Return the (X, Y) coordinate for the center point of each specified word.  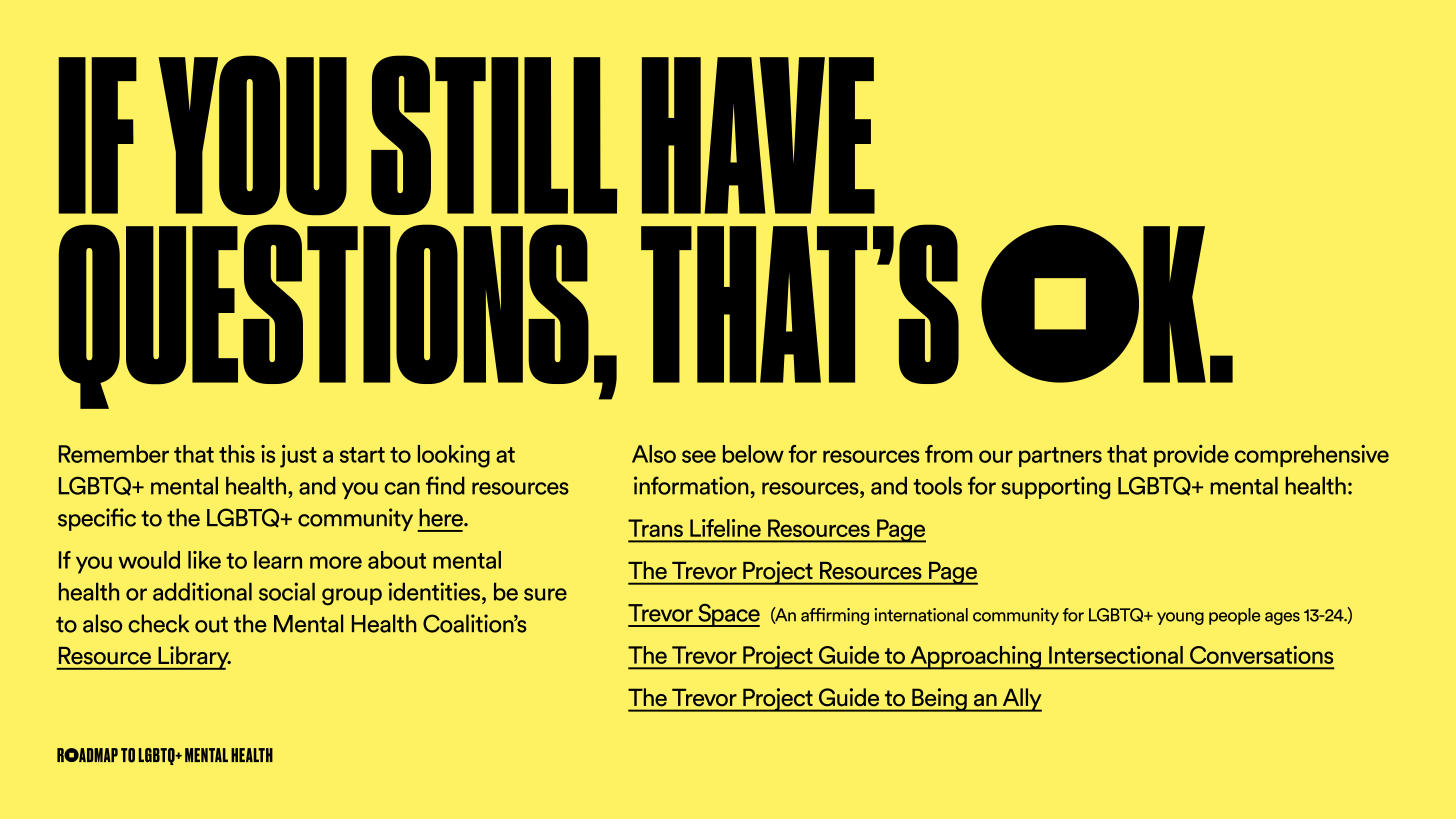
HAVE (758, 135)
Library (193, 658)
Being (939, 700)
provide (1191, 456)
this (237, 454)
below (753, 454)
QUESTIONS (324, 316)
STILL (494, 135)
